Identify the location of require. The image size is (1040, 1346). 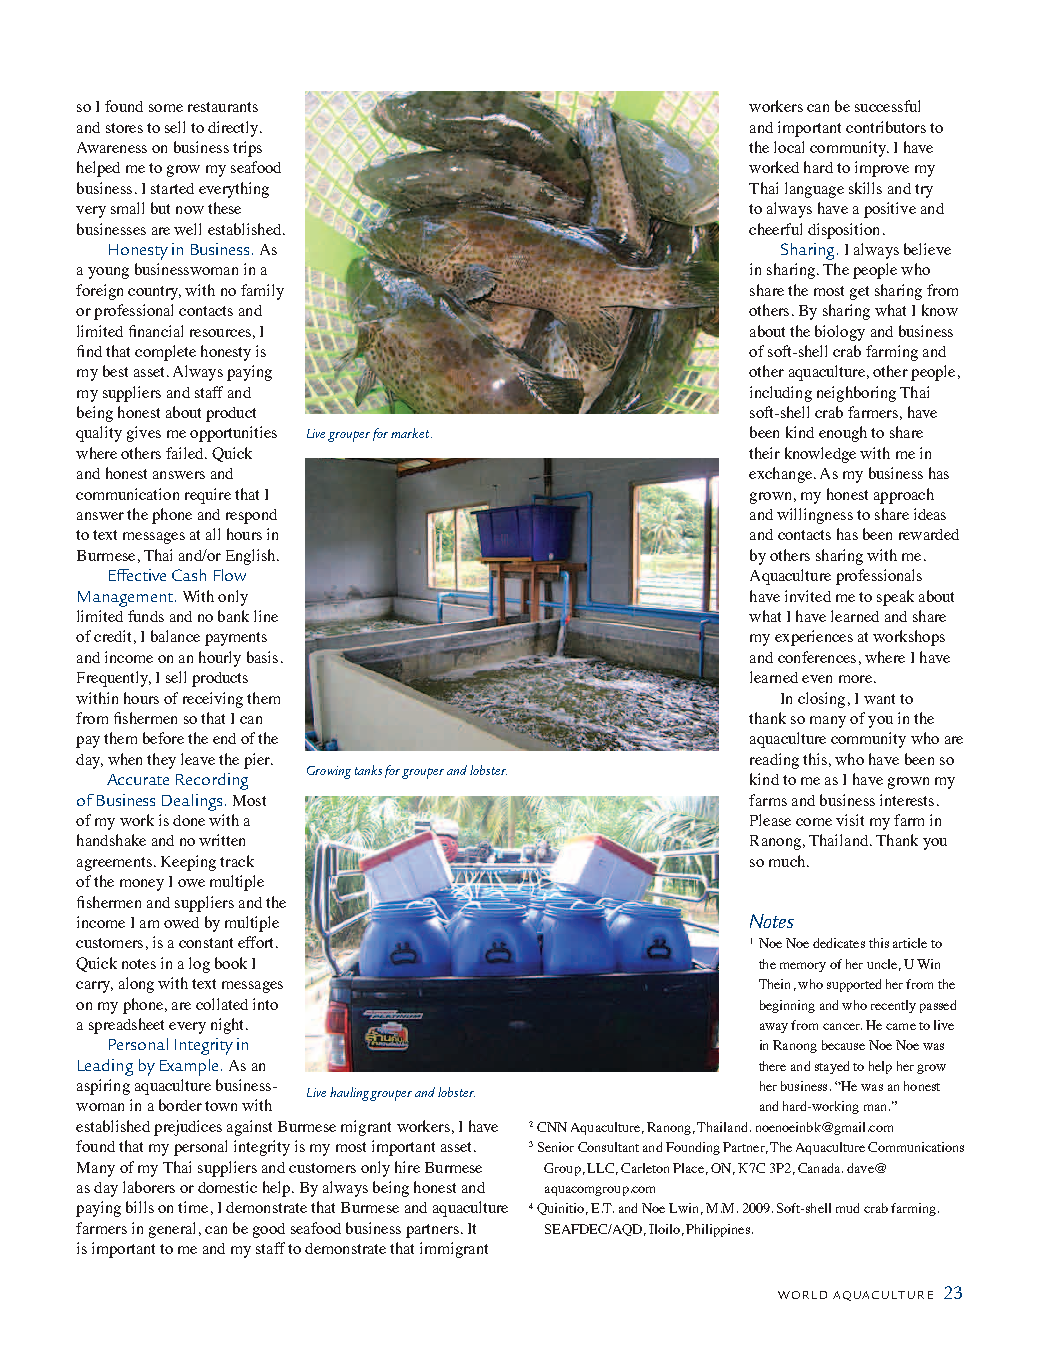
(208, 496).
